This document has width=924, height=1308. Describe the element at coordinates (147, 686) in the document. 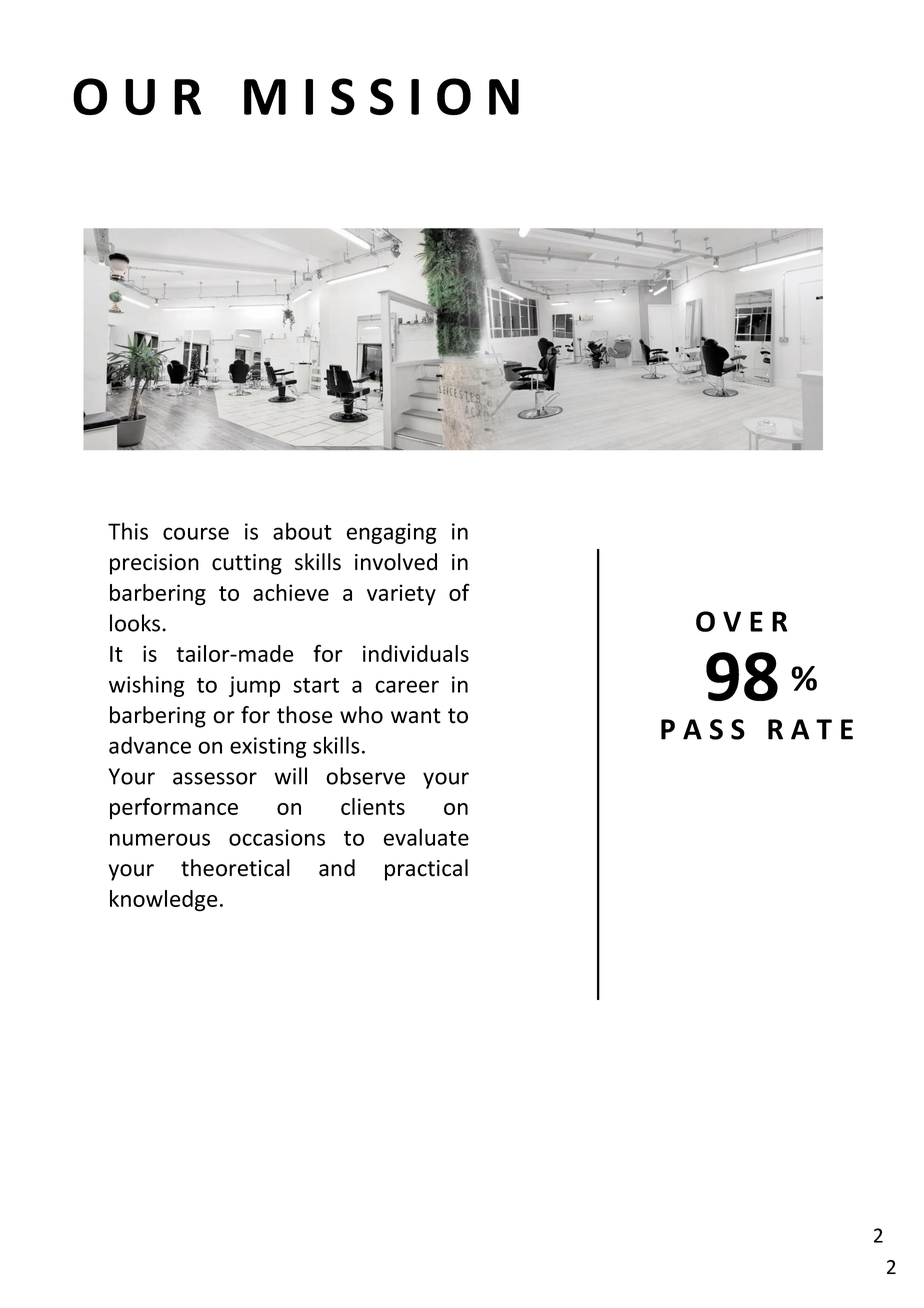

I see `wishing` at that location.
